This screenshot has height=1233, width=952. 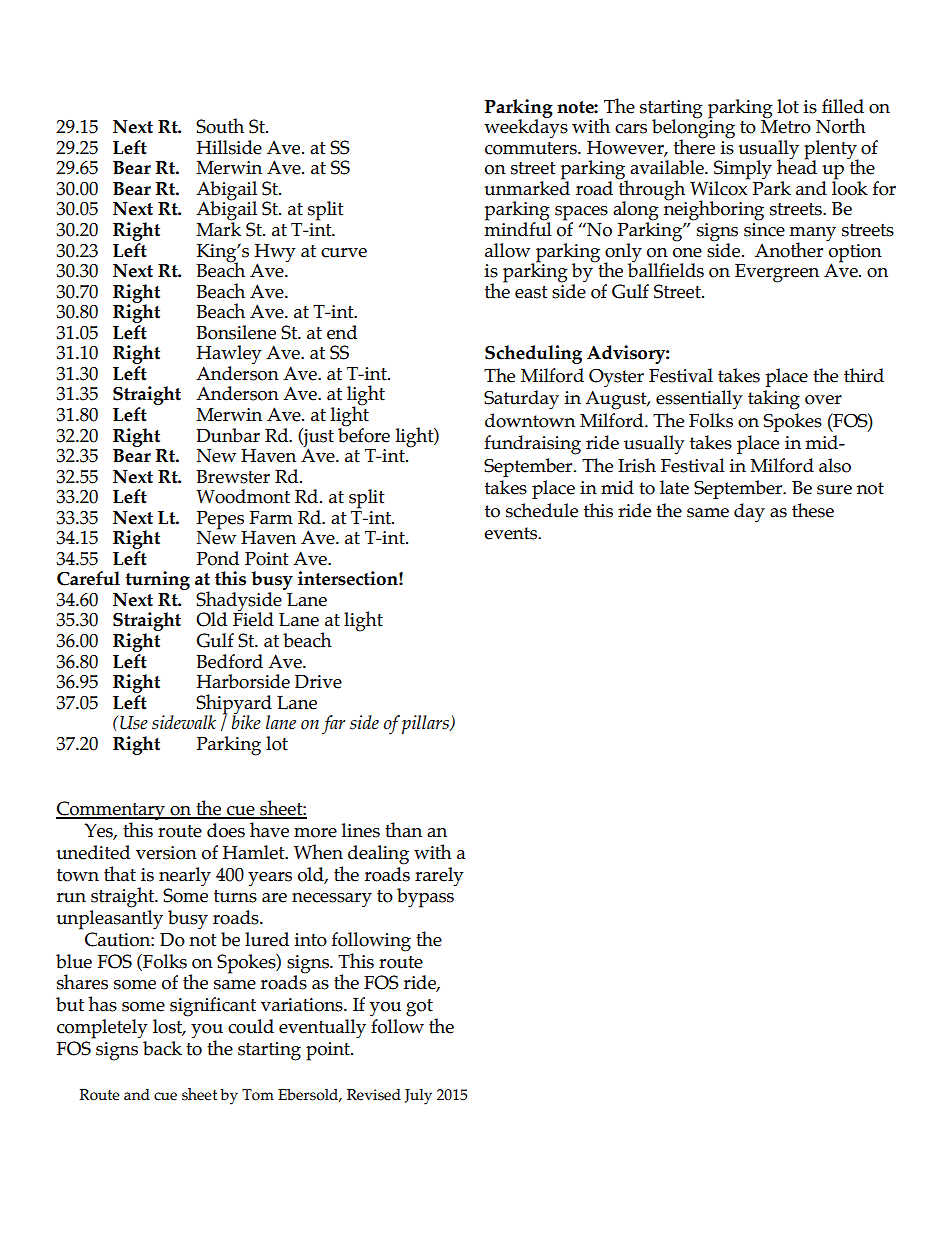 What do you see at coordinates (439, 877) in the screenshot?
I see `rarely` at bounding box center [439, 877].
